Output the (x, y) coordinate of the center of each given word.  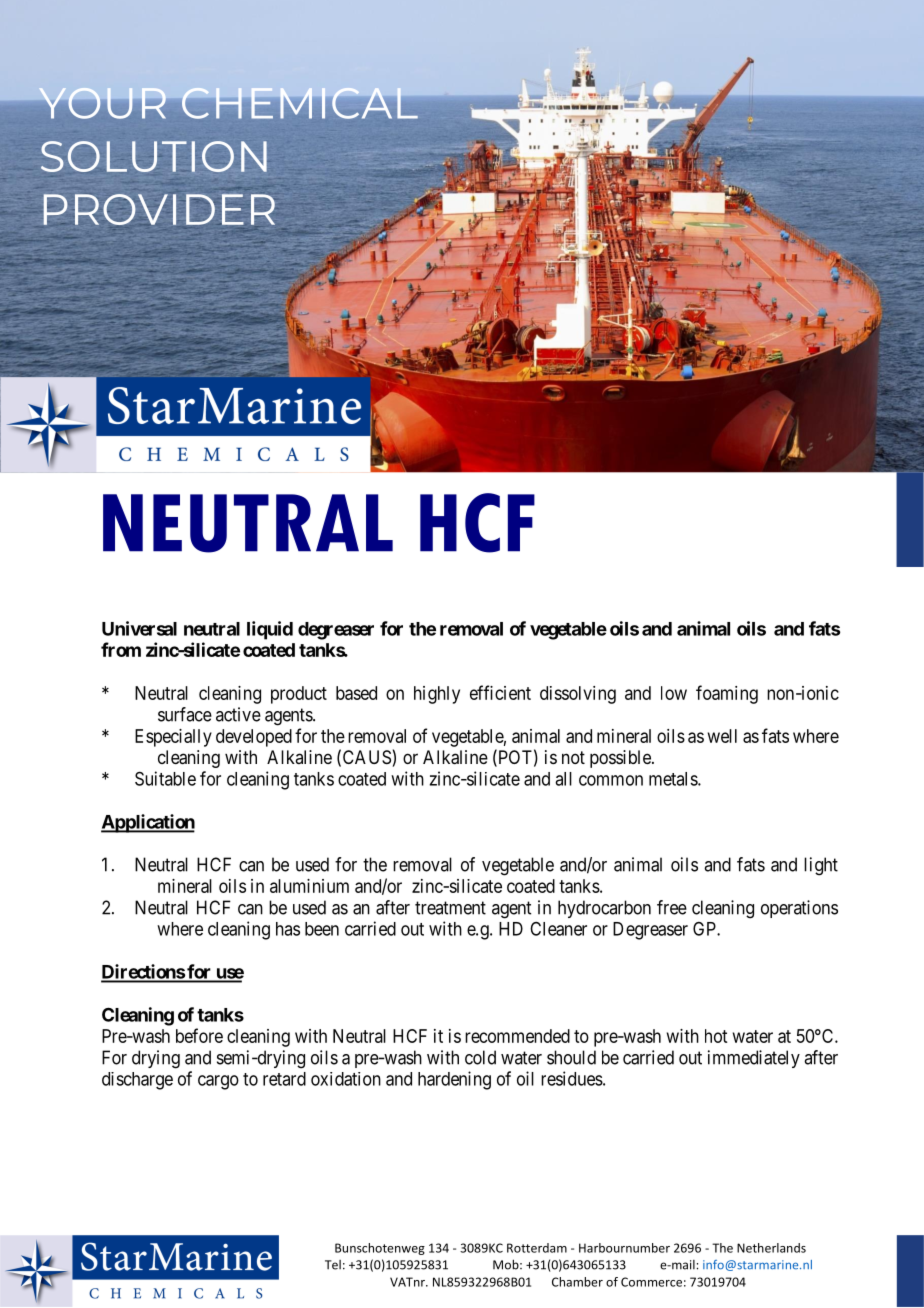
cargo (218, 1082)
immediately (754, 1059)
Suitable (165, 778)
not (573, 757)
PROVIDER (159, 209)
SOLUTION (154, 156)
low (674, 693)
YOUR (102, 103)
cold (480, 1057)
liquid (270, 630)
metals (674, 779)
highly (437, 695)
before (199, 1035)
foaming (727, 694)
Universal (139, 628)
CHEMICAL (299, 103)
